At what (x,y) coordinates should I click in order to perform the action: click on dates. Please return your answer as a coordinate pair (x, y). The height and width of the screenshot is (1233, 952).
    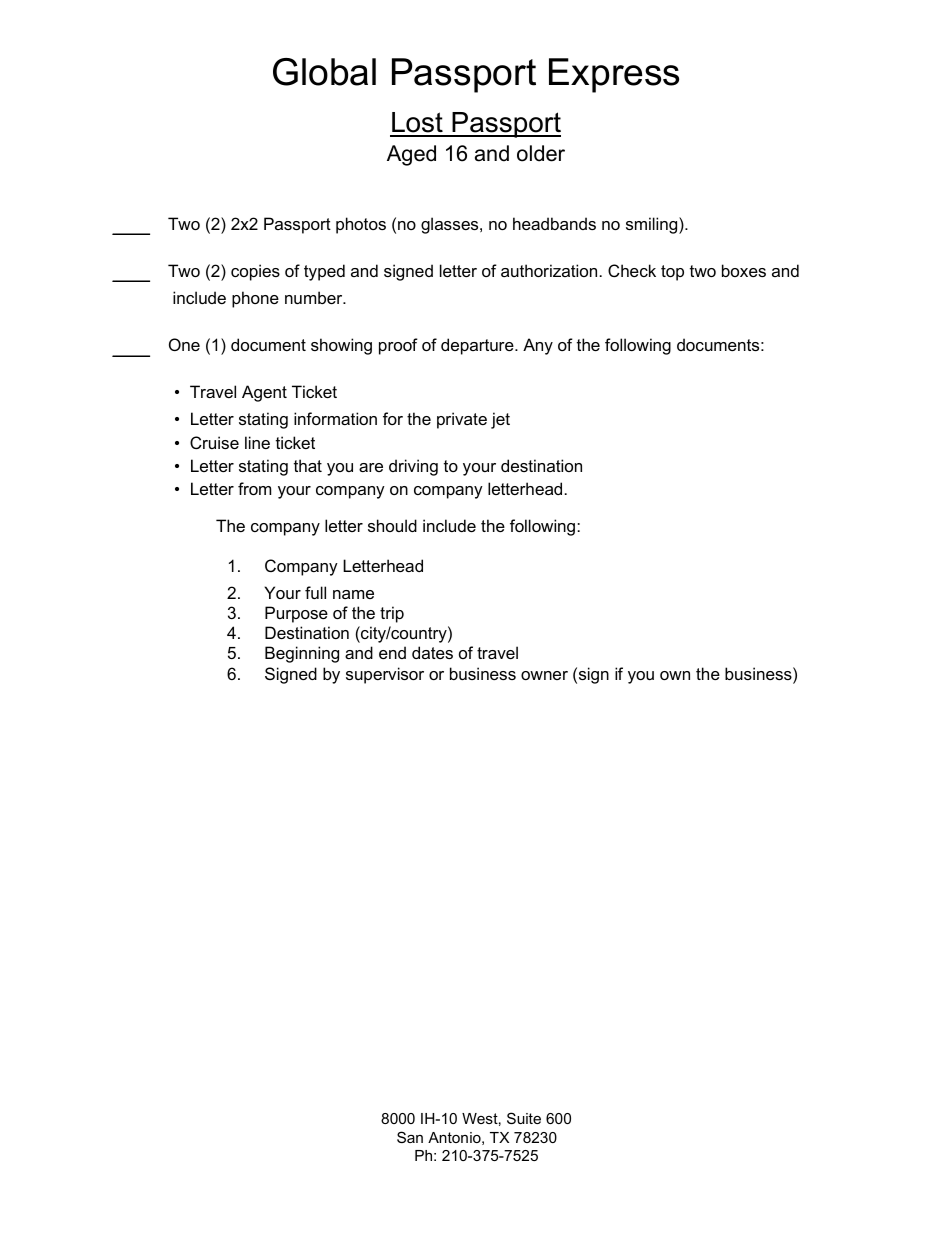
    Looking at the image, I should click on (432, 652).
